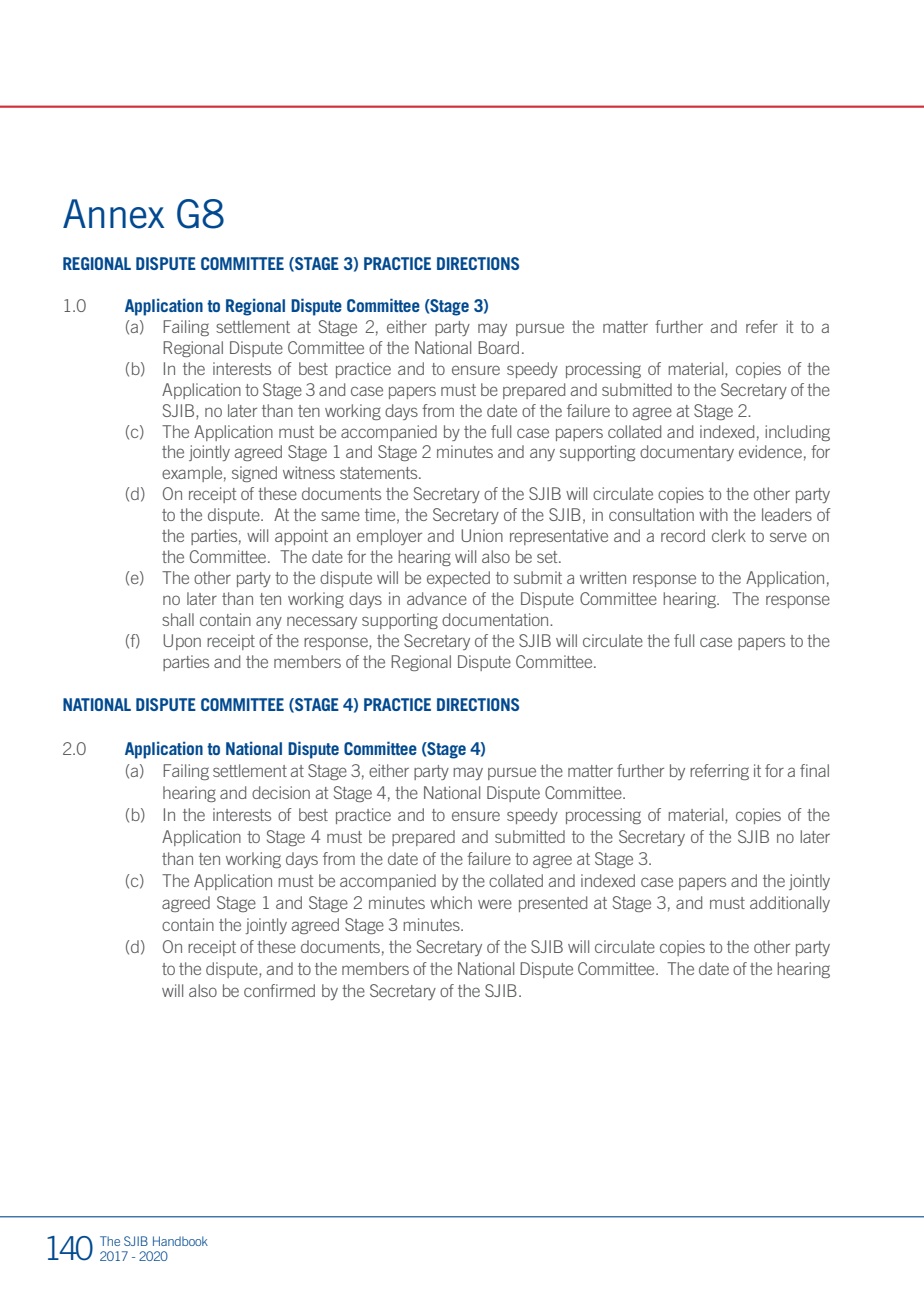  What do you see at coordinates (814, 770) in the screenshot?
I see `final` at bounding box center [814, 770].
